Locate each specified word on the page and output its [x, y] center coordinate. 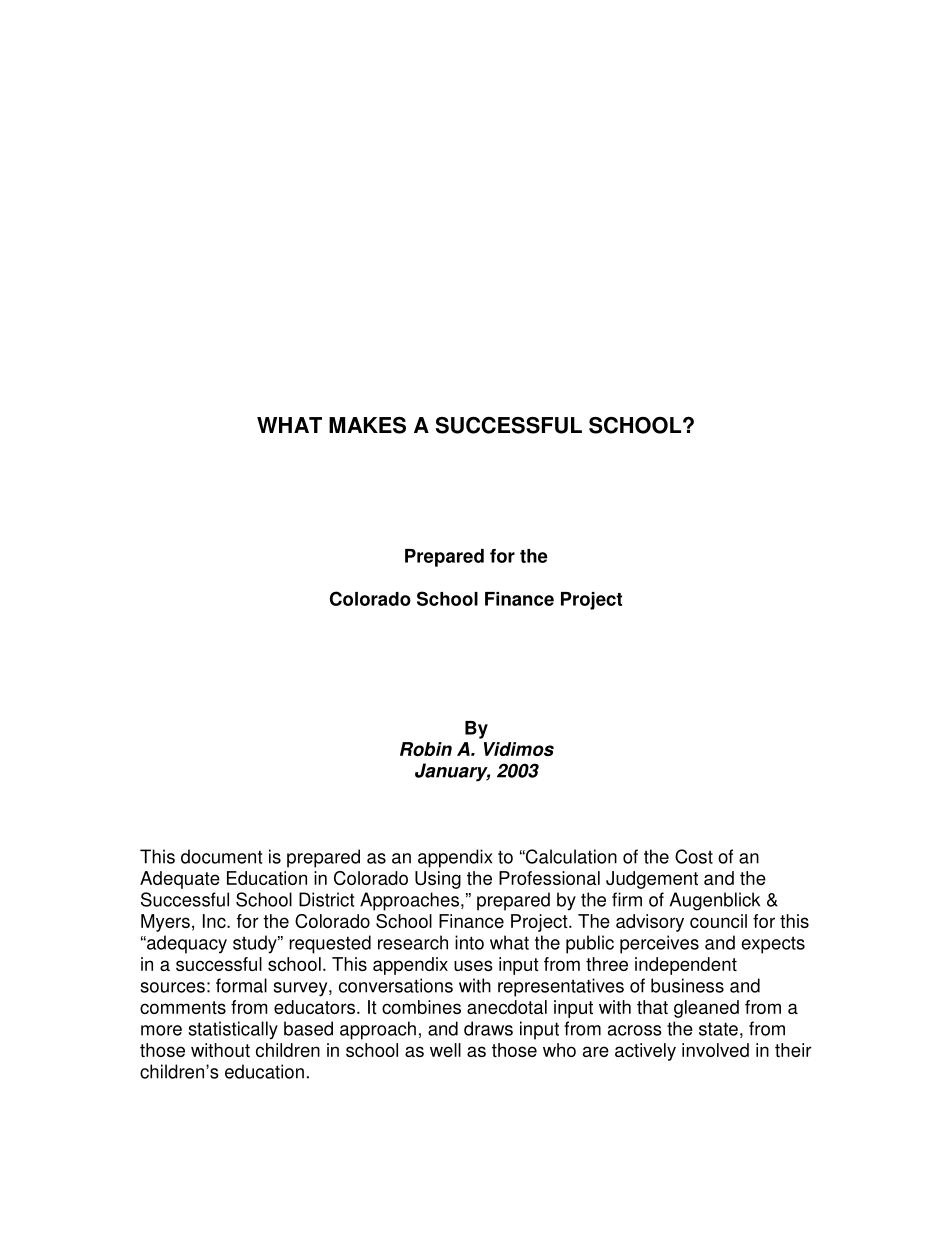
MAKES [367, 425]
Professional [549, 878]
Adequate [180, 880]
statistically [233, 1030]
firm [627, 899]
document [221, 856]
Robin [426, 749]
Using [438, 880]
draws [488, 1028]
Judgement [652, 880]
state [718, 1029]
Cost [694, 856]
